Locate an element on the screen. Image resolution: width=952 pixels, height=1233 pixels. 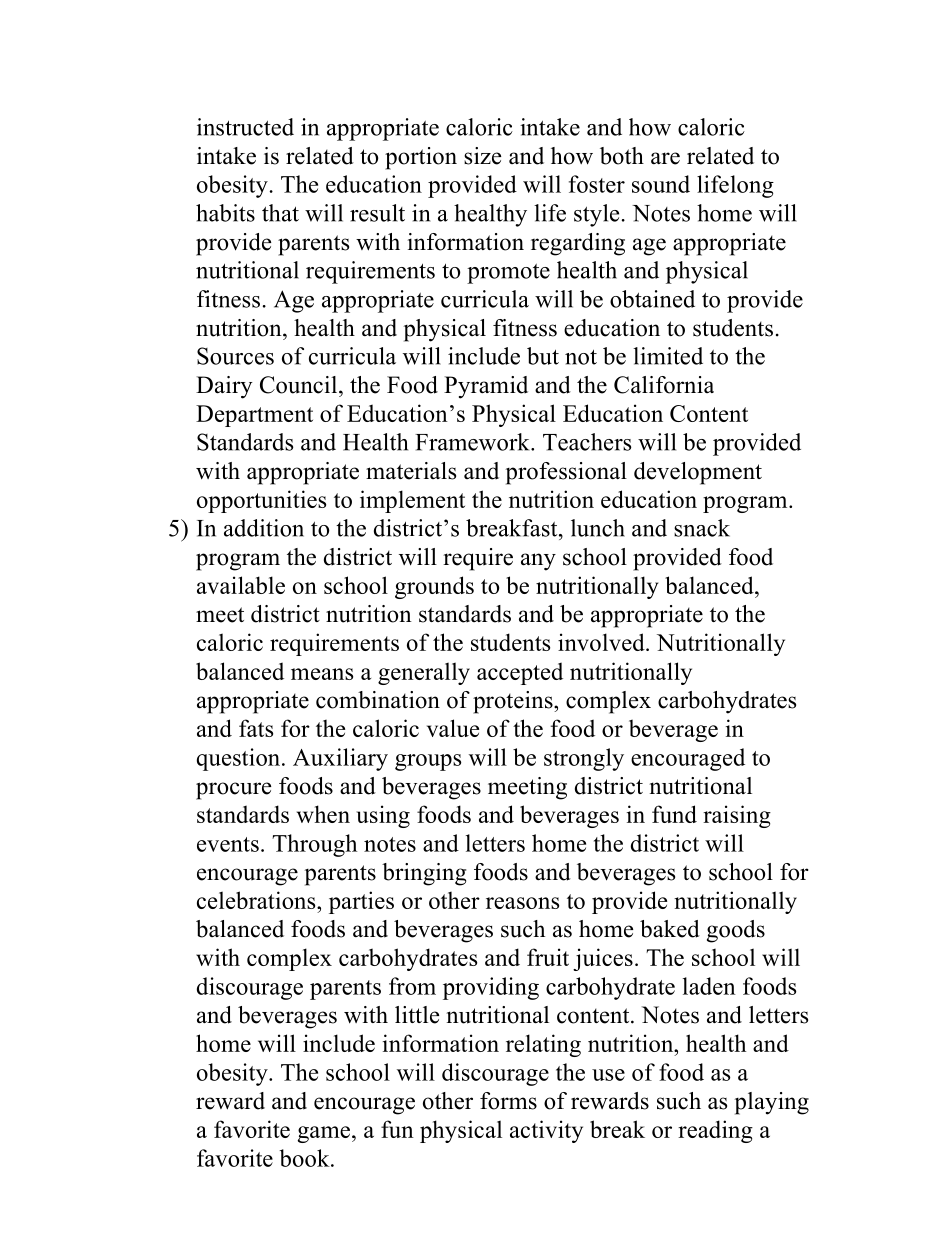
groups is located at coordinates (428, 762).
